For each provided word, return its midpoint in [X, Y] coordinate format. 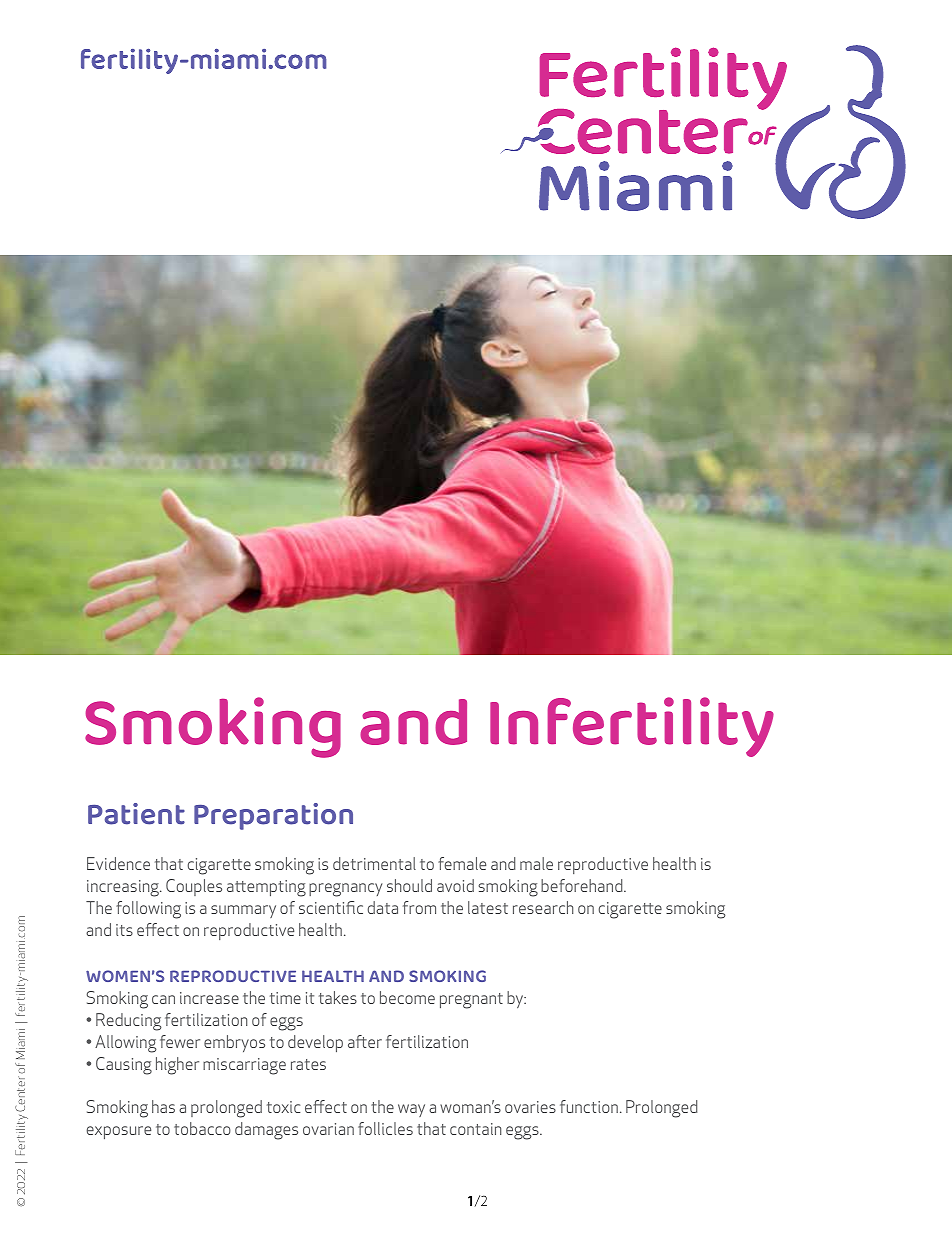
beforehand [583, 885]
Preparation [273, 816]
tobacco [202, 1128]
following [148, 910]
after [365, 1041]
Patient [136, 814]
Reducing [129, 1022]
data [383, 907]
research [543, 907]
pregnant [471, 1001]
